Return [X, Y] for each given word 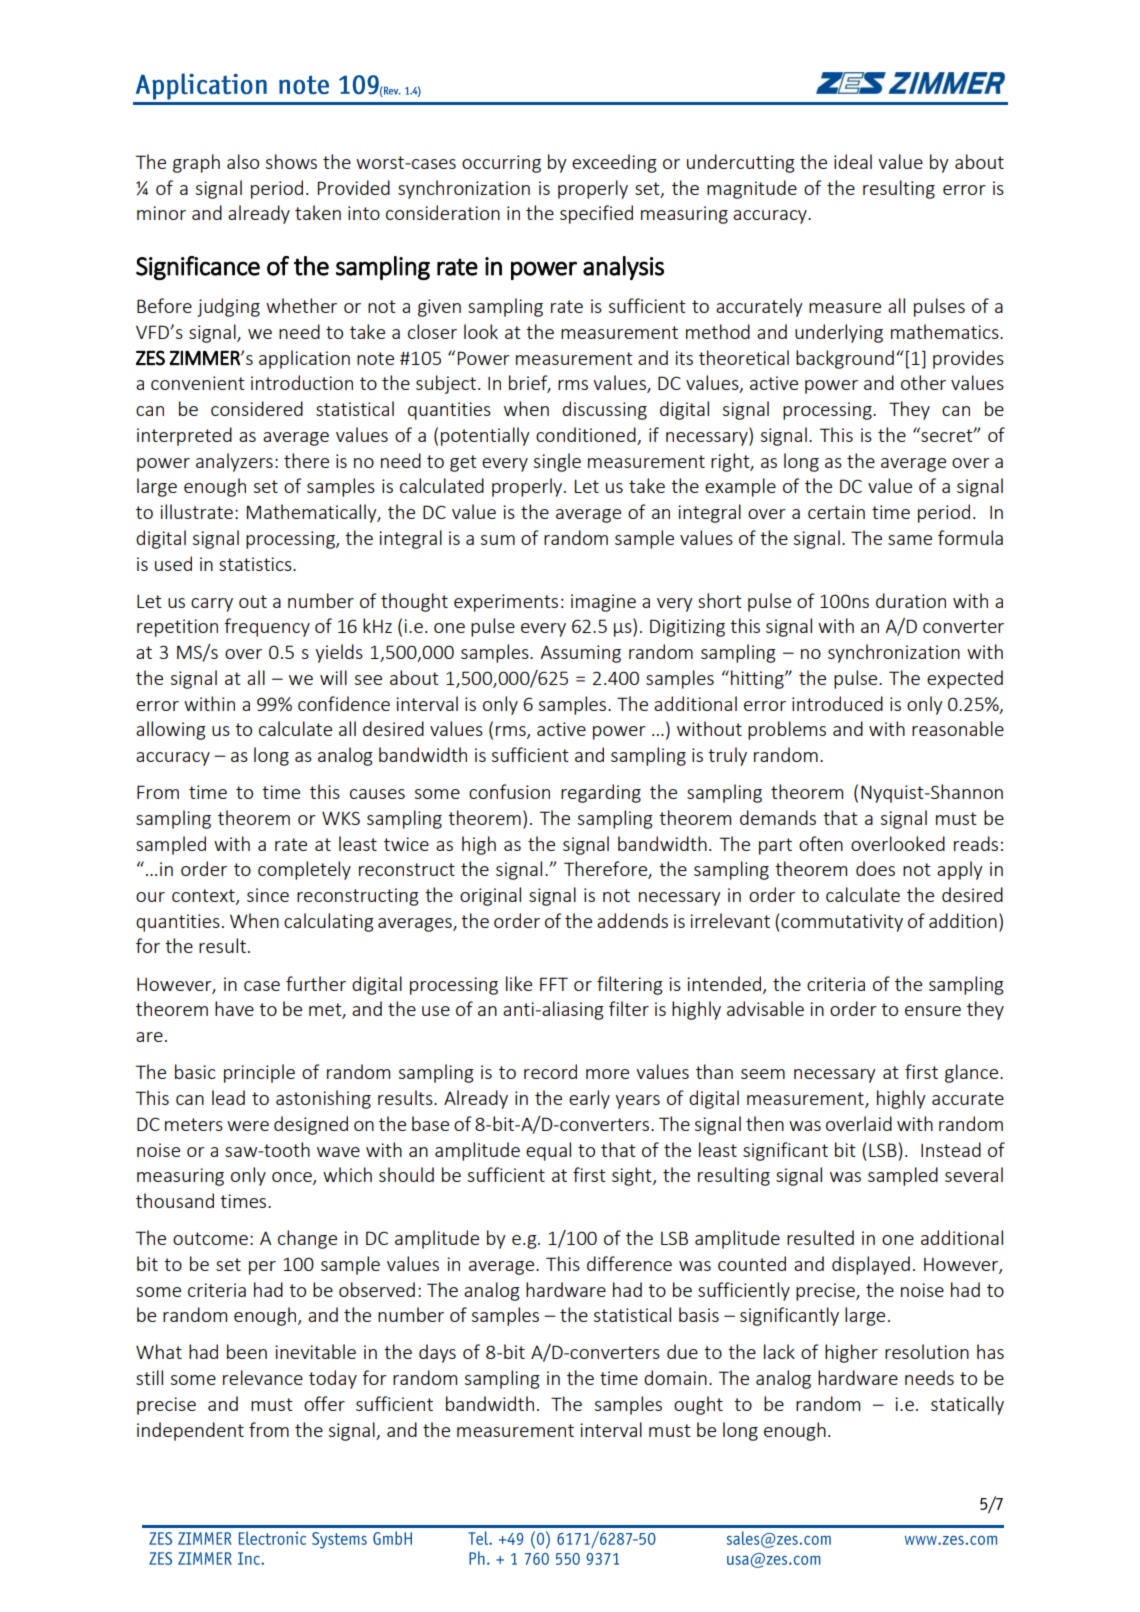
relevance [263, 1377]
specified [596, 214]
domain [675, 1377]
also [243, 161]
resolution [927, 1351]
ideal [853, 161]
